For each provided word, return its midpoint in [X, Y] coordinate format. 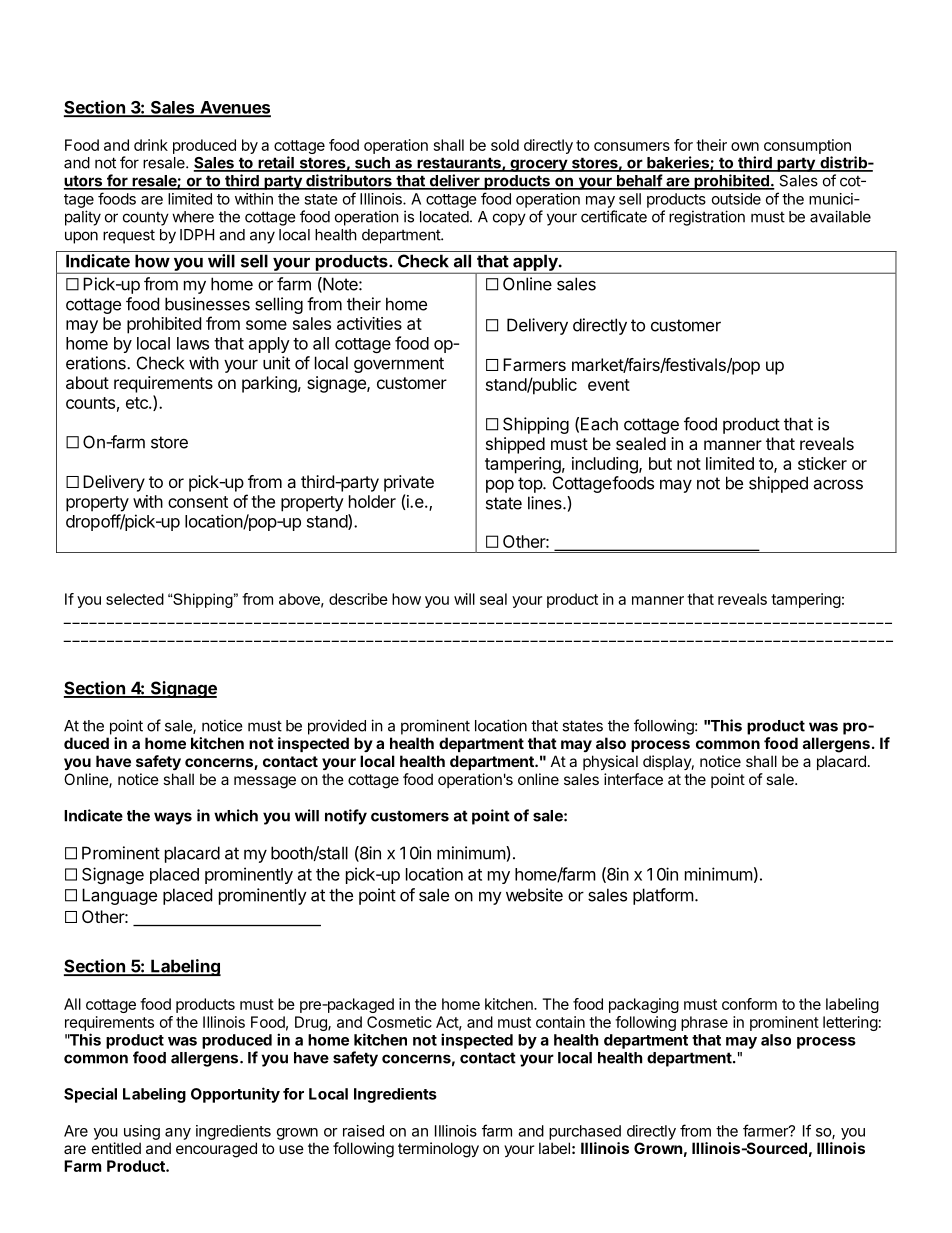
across [838, 484]
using [142, 1132]
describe [358, 599]
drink [151, 145]
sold [505, 145]
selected [135, 599]
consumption [807, 146]
